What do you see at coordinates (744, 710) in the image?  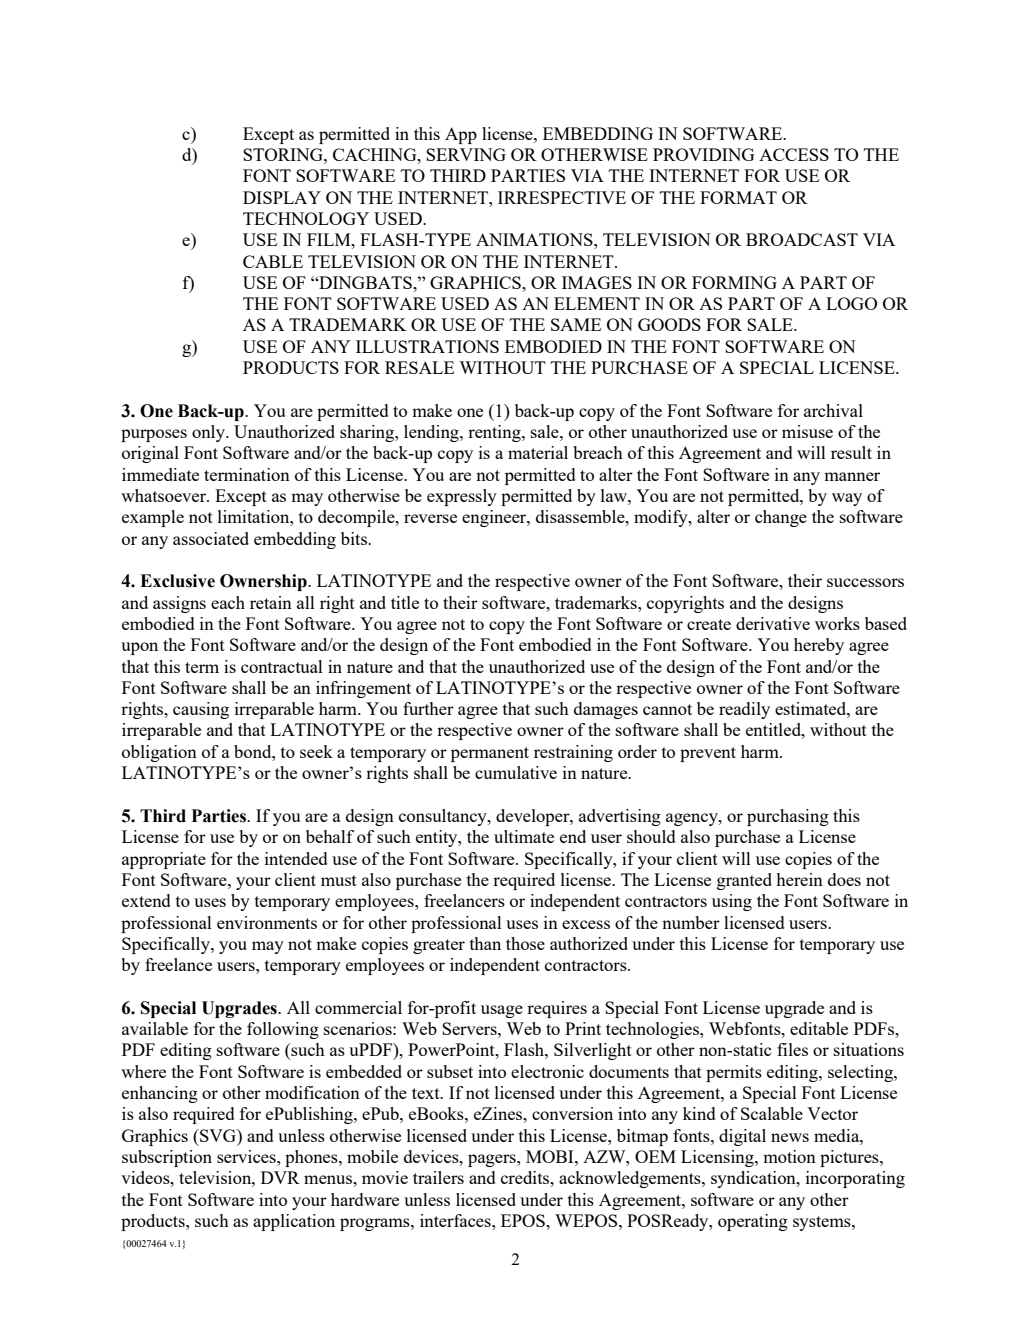 I see `readily` at bounding box center [744, 710].
